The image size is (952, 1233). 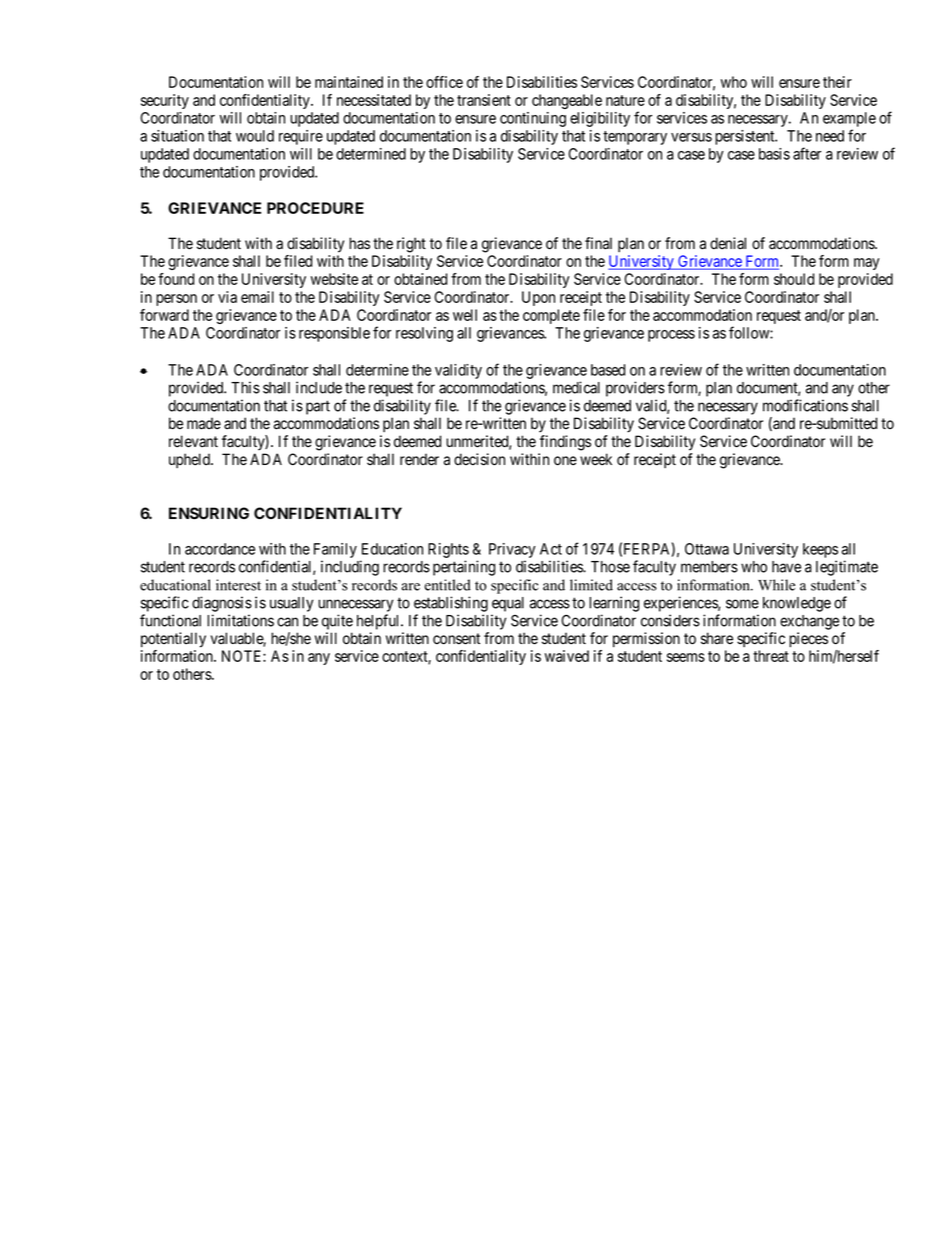 I want to click on email, so click(x=257, y=297).
